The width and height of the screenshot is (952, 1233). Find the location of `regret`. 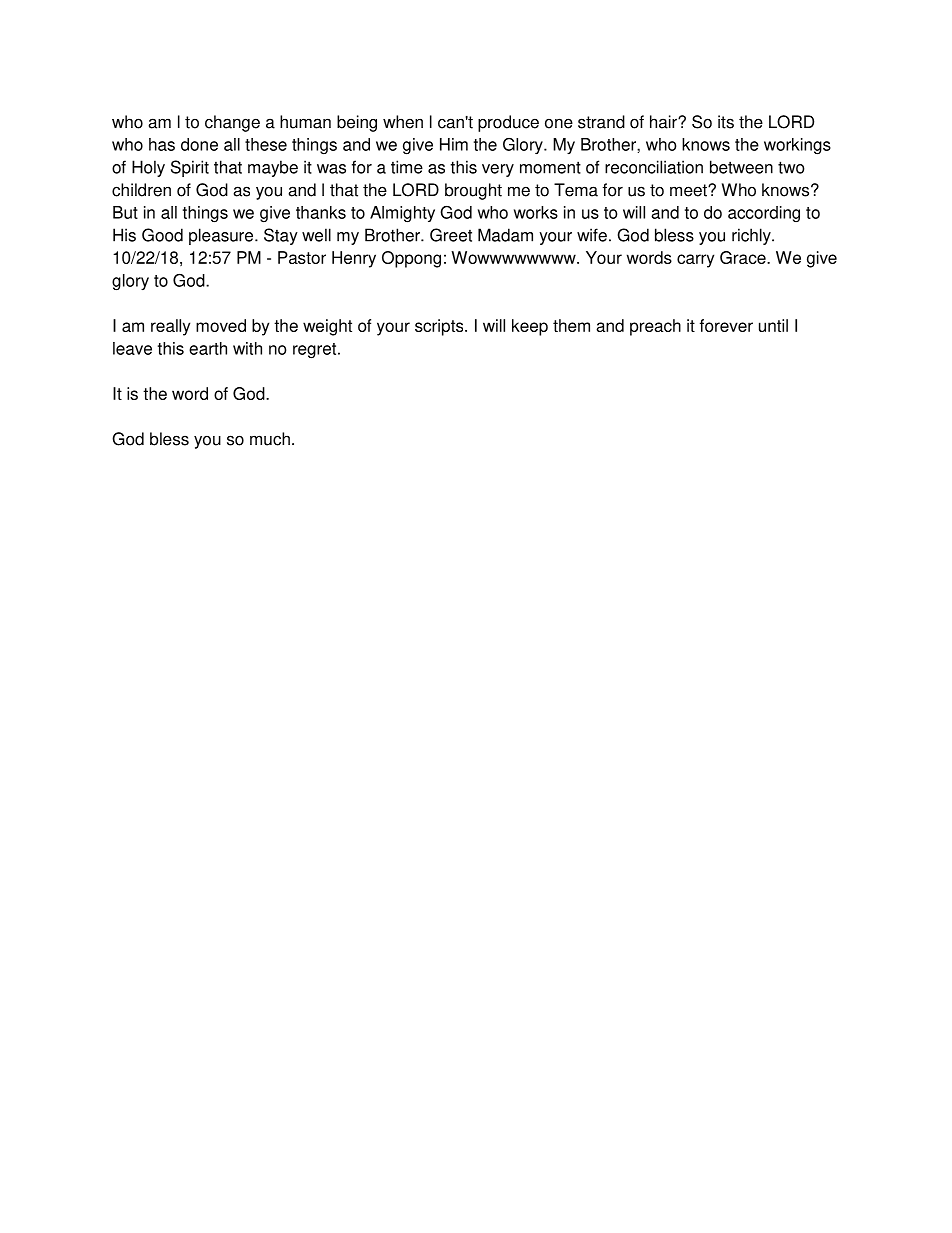

regret is located at coordinates (316, 351).
